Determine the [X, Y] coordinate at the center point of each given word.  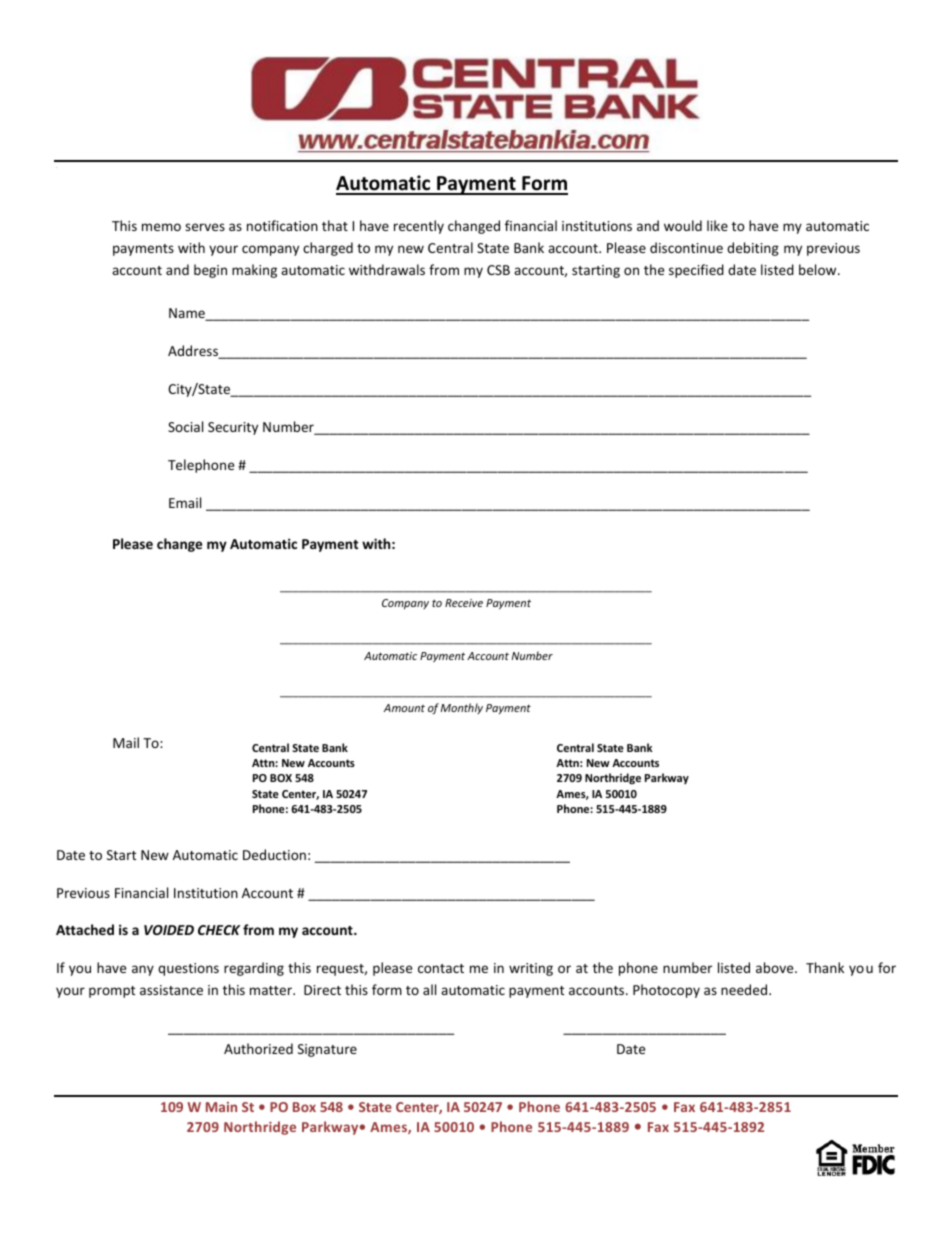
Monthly [462, 708]
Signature [327, 1050]
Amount [404, 708]
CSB [498, 270]
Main [221, 1107]
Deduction [274, 854]
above [776, 967]
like [717, 225]
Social [185, 426]
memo [161, 227]
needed [745, 989]
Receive [464, 603]
